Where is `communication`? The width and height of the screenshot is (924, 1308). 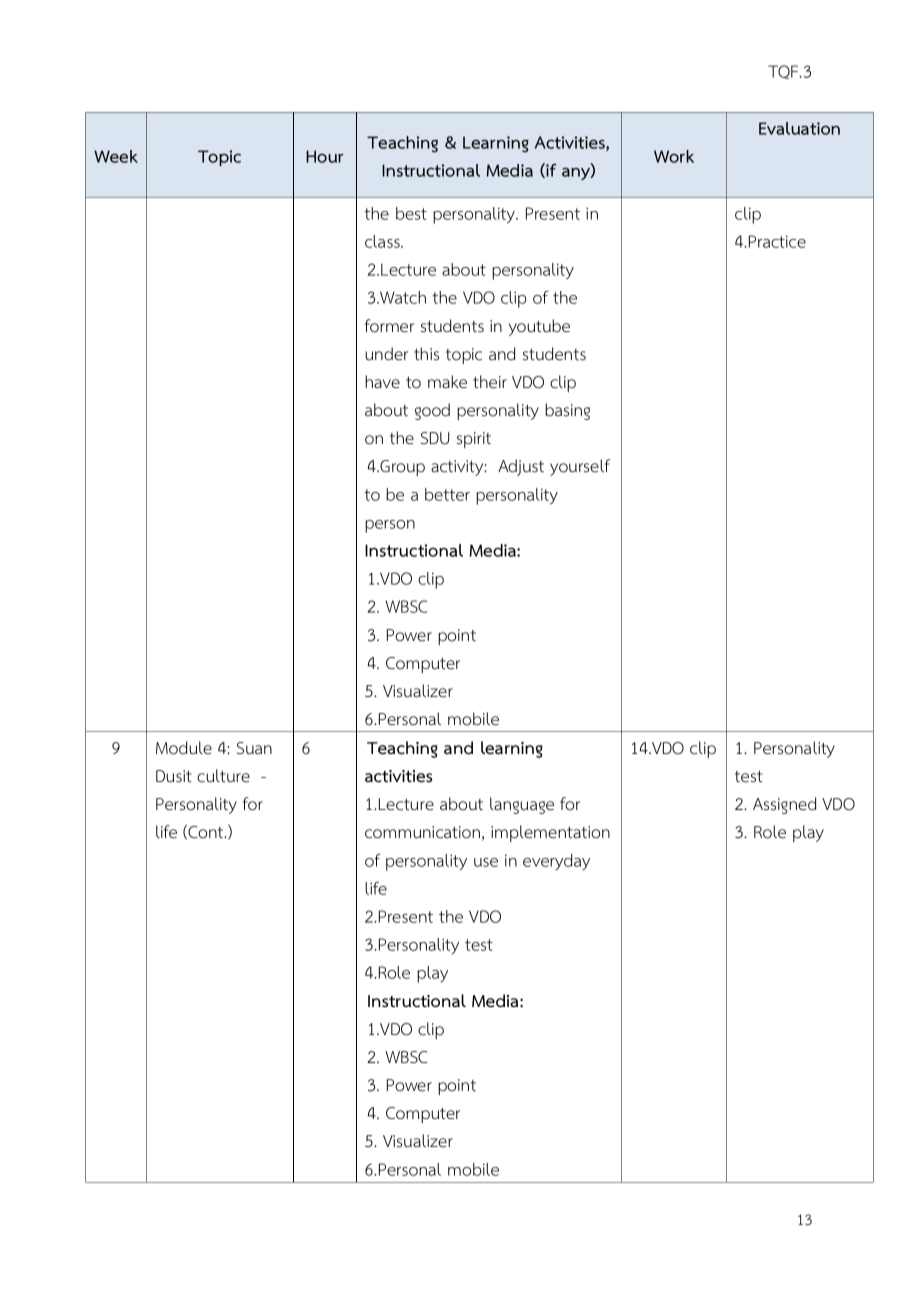
communication is located at coordinates (422, 832).
